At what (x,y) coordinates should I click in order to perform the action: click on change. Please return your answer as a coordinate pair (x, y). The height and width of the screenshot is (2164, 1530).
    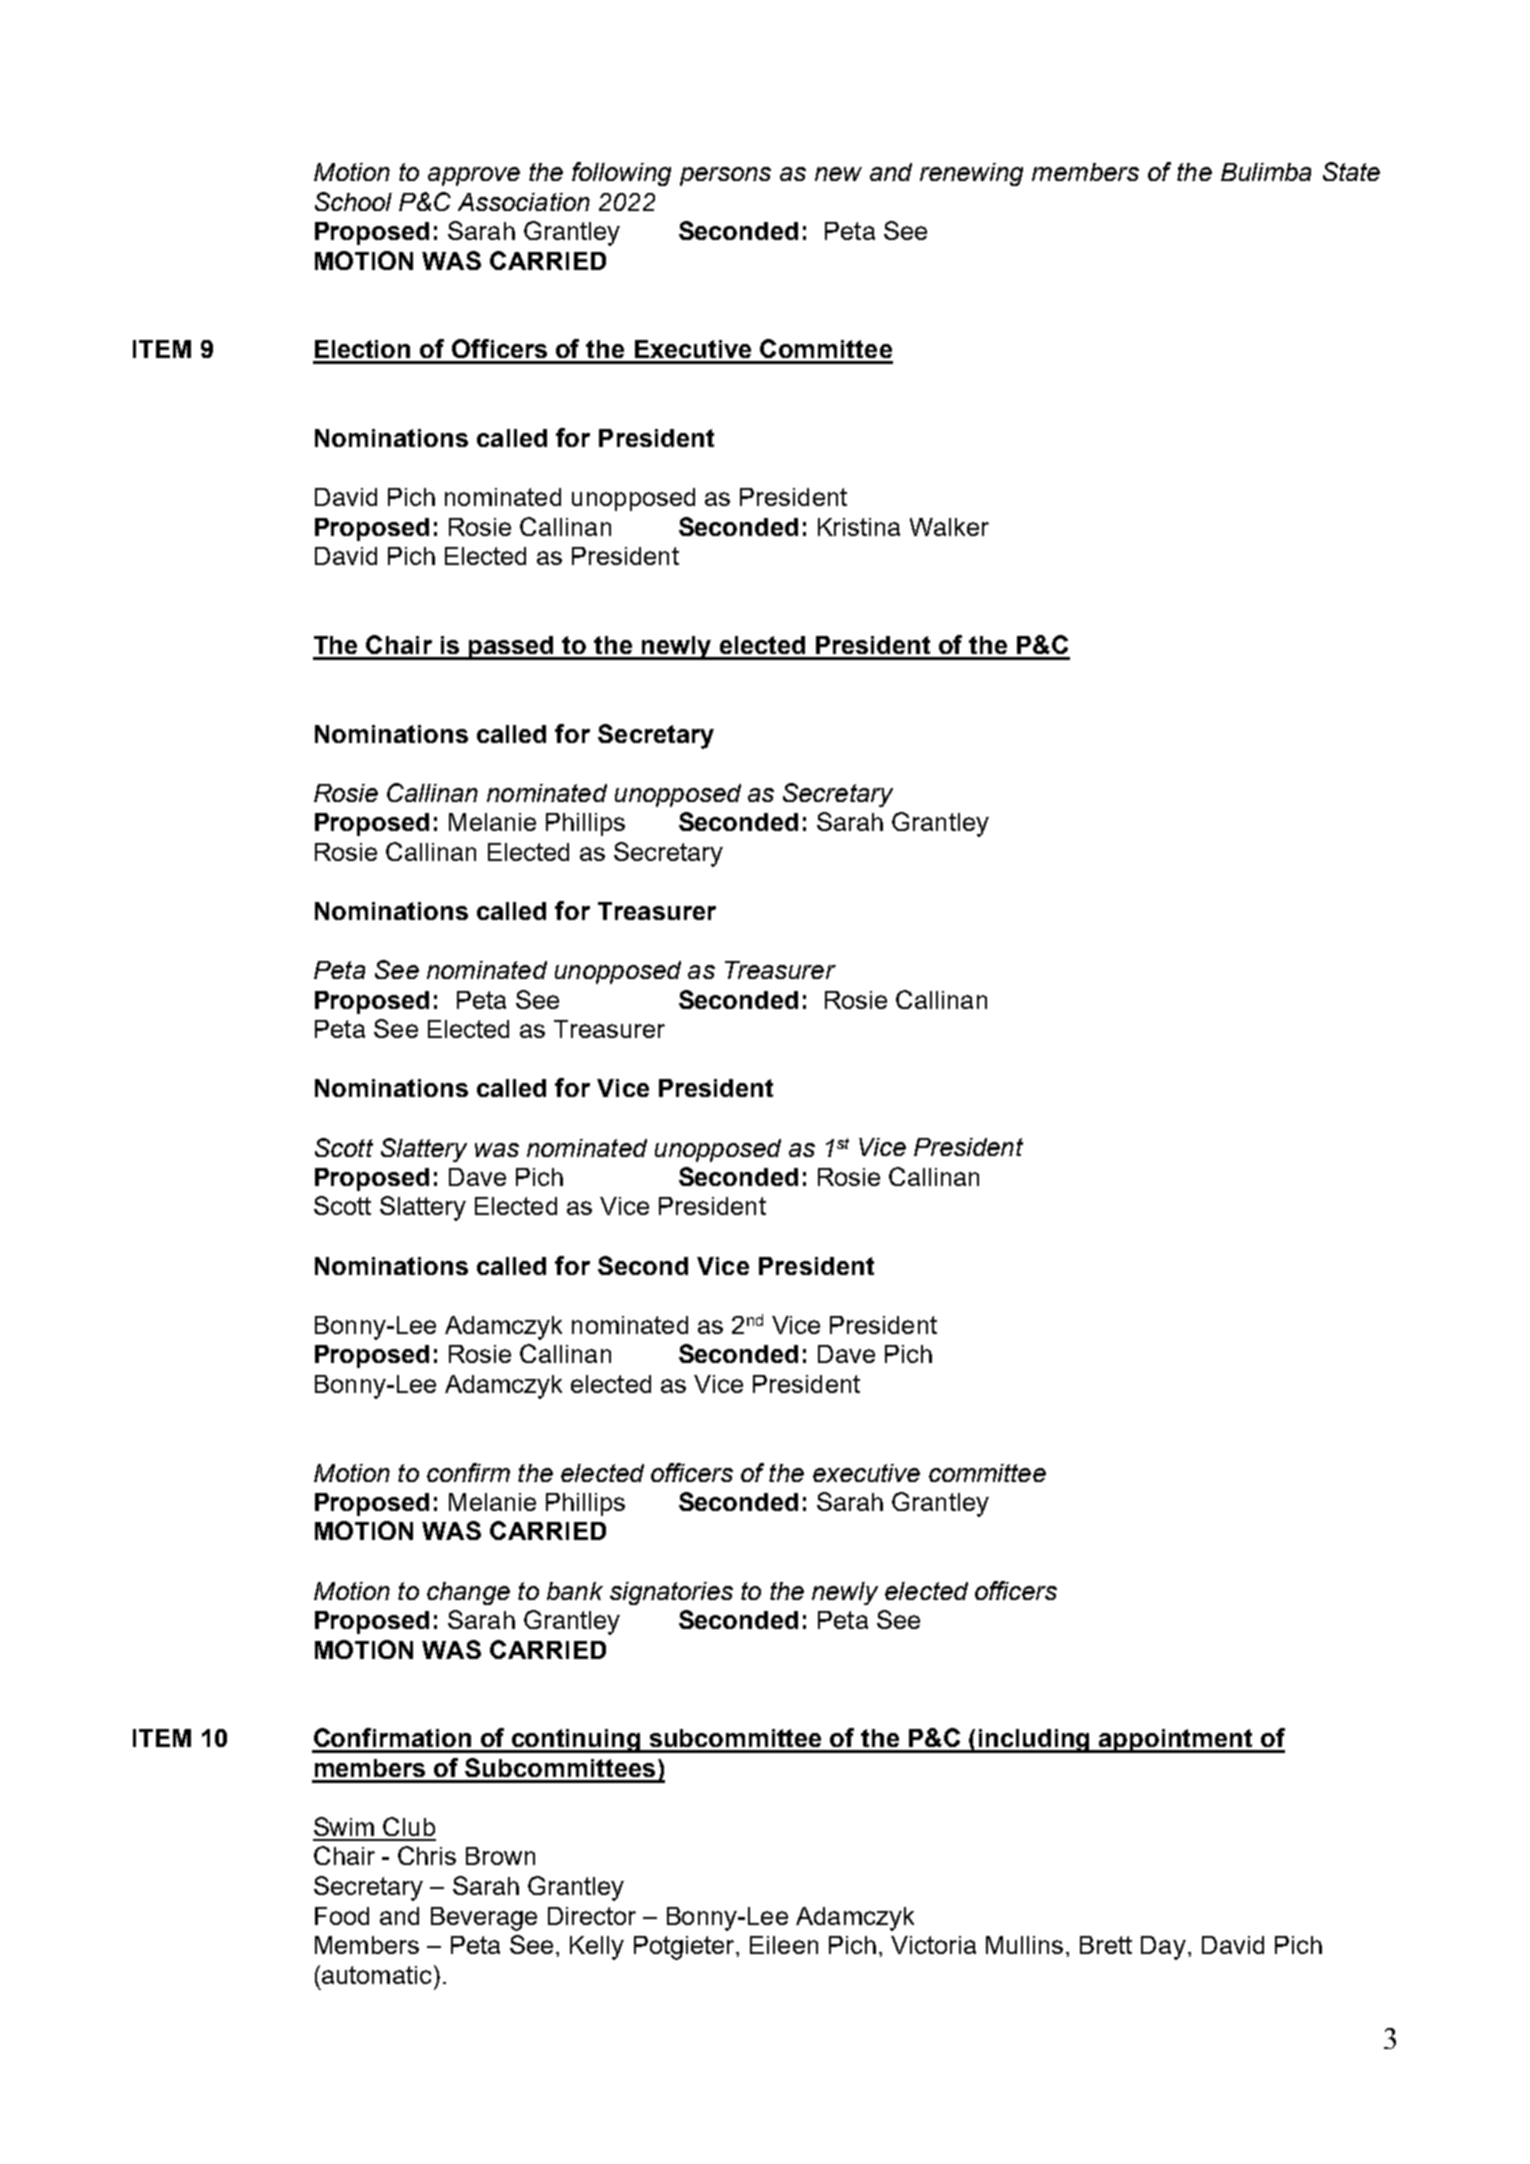
    Looking at the image, I should click on (468, 1593).
